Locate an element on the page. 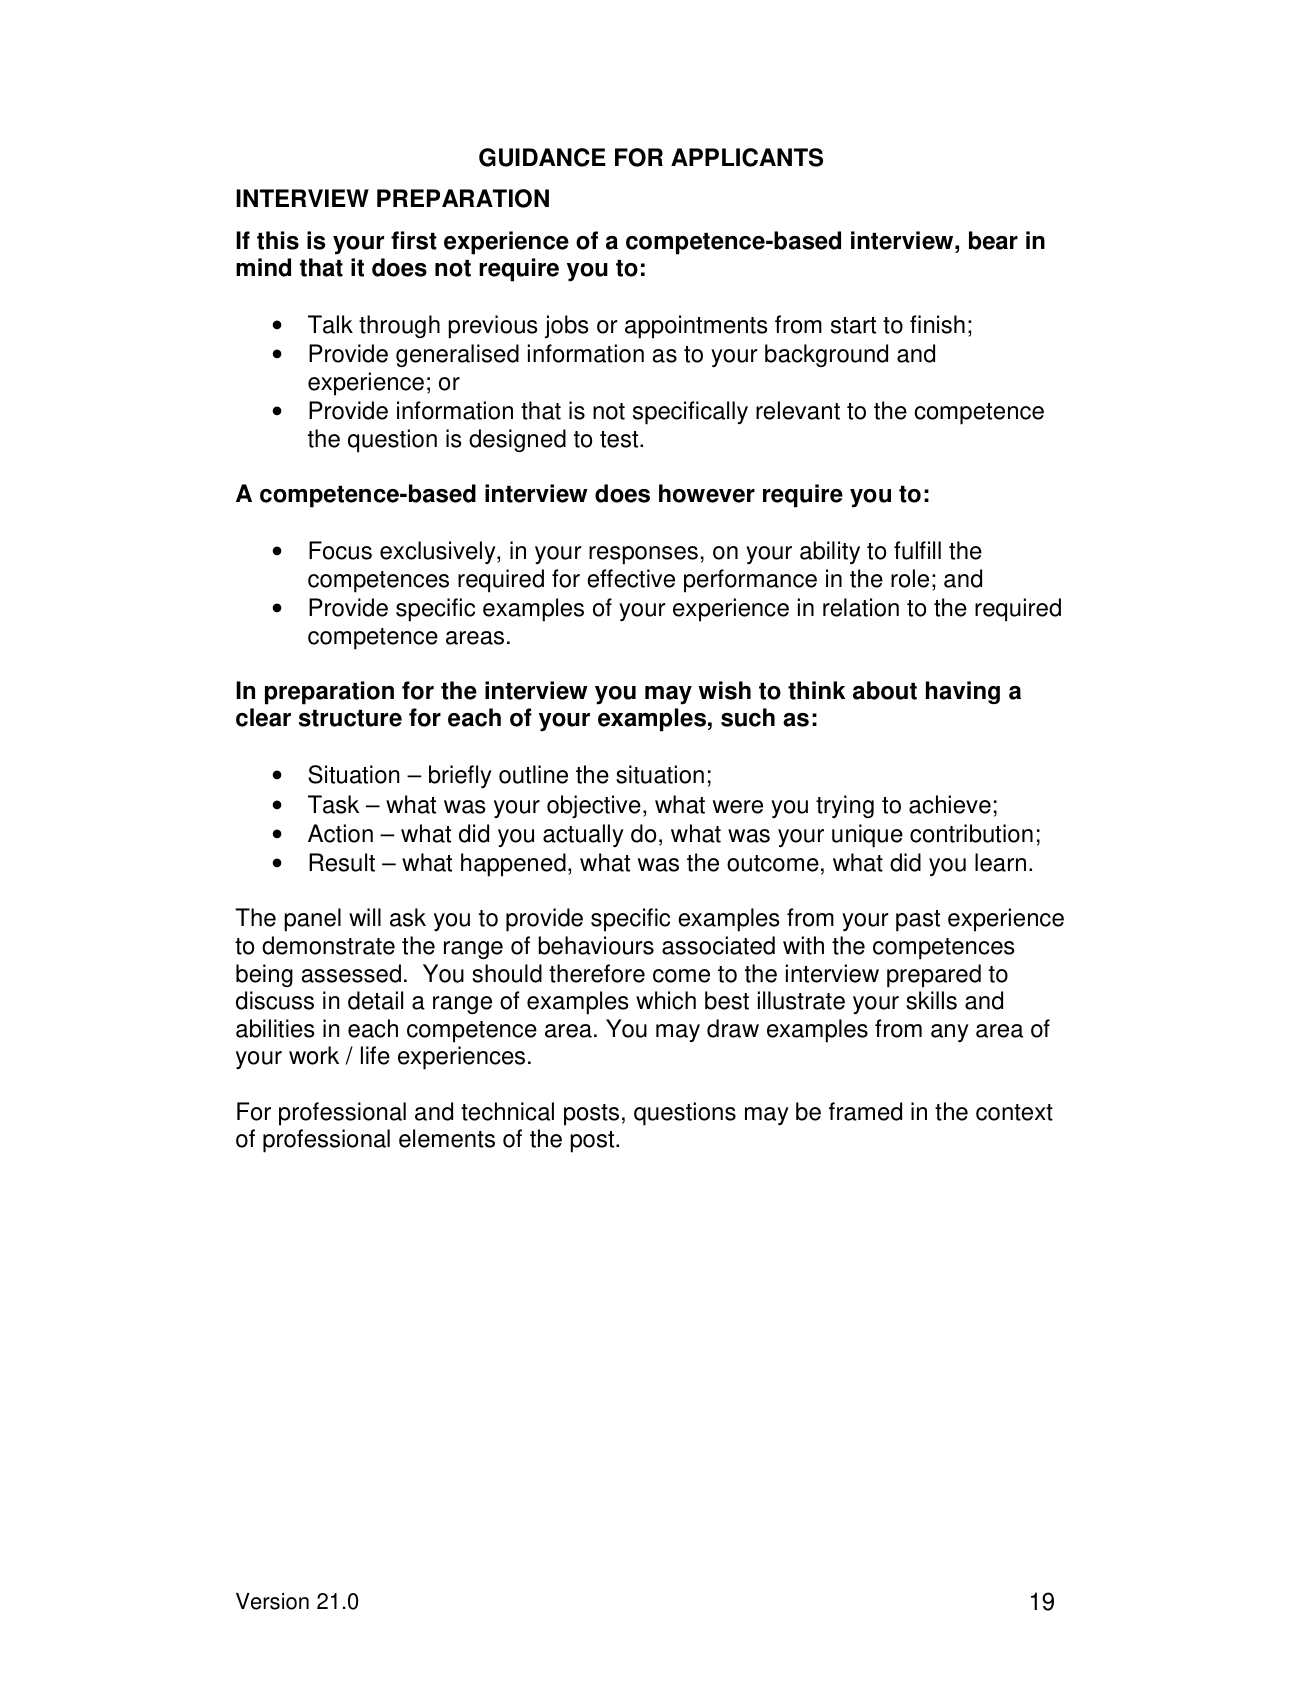 Image resolution: width=1304 pixels, height=1687 pixels. draw is located at coordinates (733, 1028).
